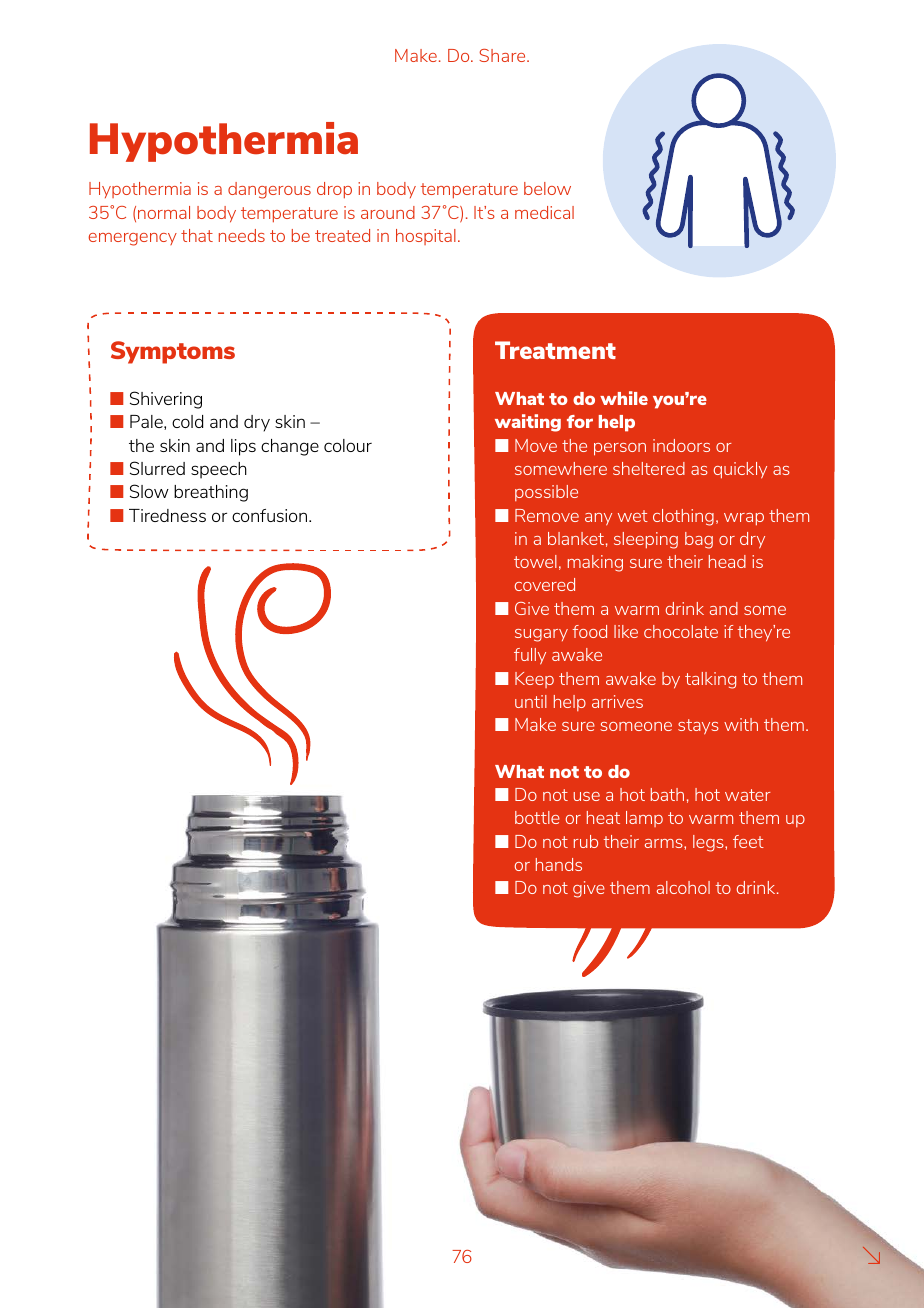  What do you see at coordinates (545, 584) in the page?
I see `covered` at bounding box center [545, 584].
